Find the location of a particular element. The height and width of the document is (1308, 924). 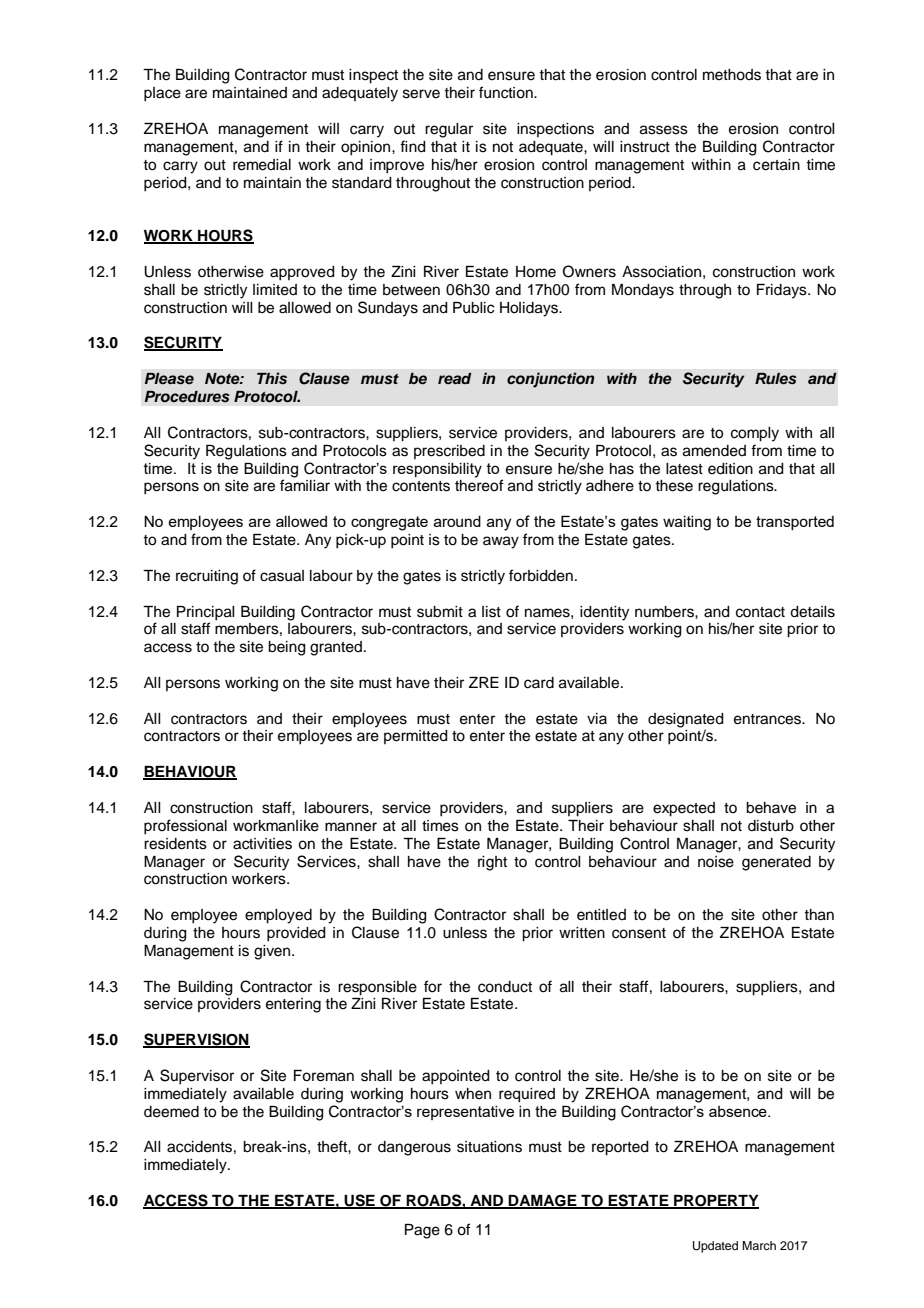

remedial is located at coordinates (262, 165).
